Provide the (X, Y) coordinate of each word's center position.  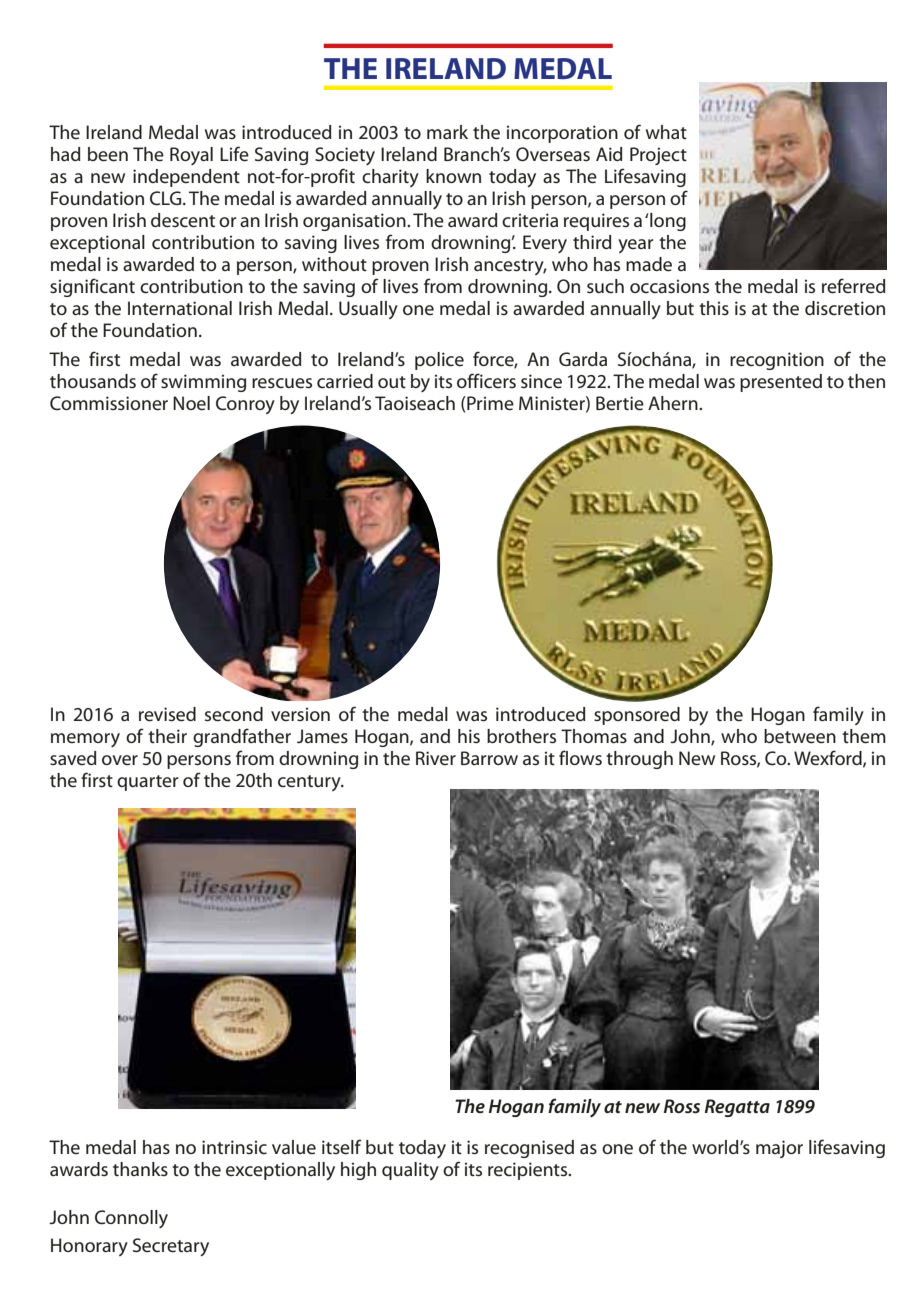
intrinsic (234, 1147)
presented (781, 383)
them (864, 736)
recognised (529, 1149)
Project (658, 156)
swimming (203, 383)
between (800, 736)
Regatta (737, 1108)
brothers (521, 736)
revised (167, 714)
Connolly (131, 1219)
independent (186, 178)
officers (486, 381)
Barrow (489, 758)
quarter (148, 783)
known (453, 176)
